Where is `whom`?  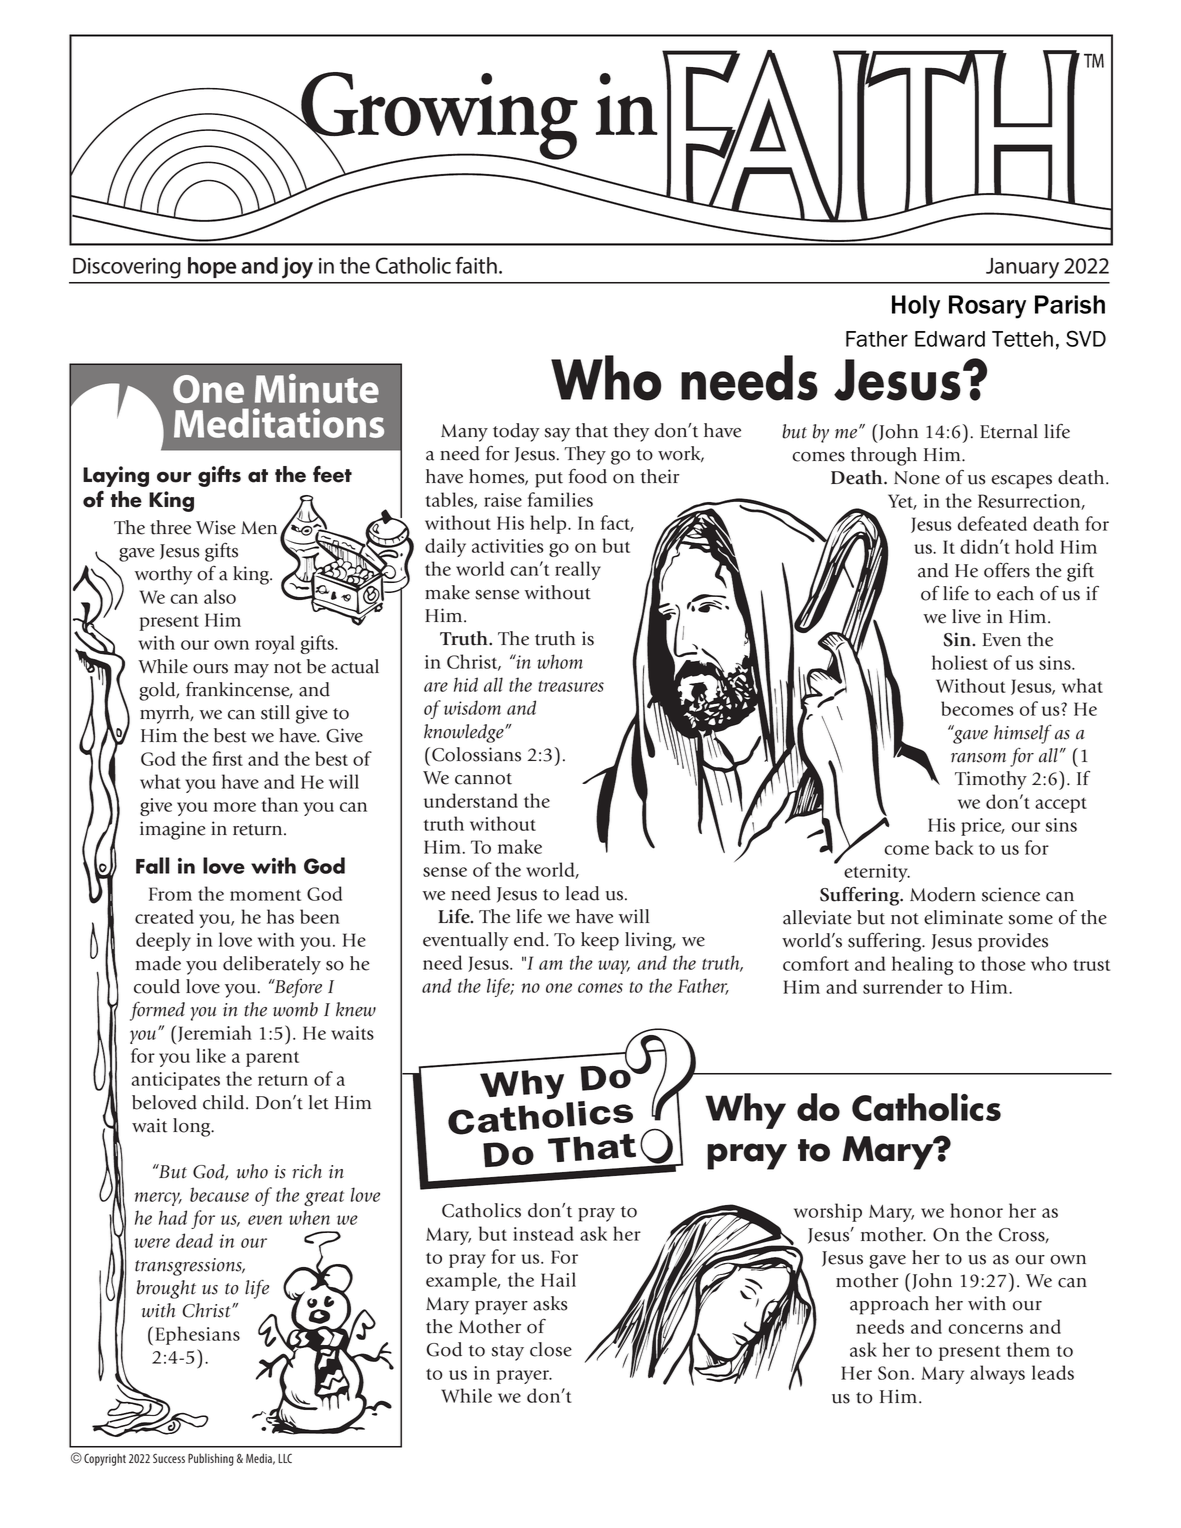 whom is located at coordinates (560, 661).
